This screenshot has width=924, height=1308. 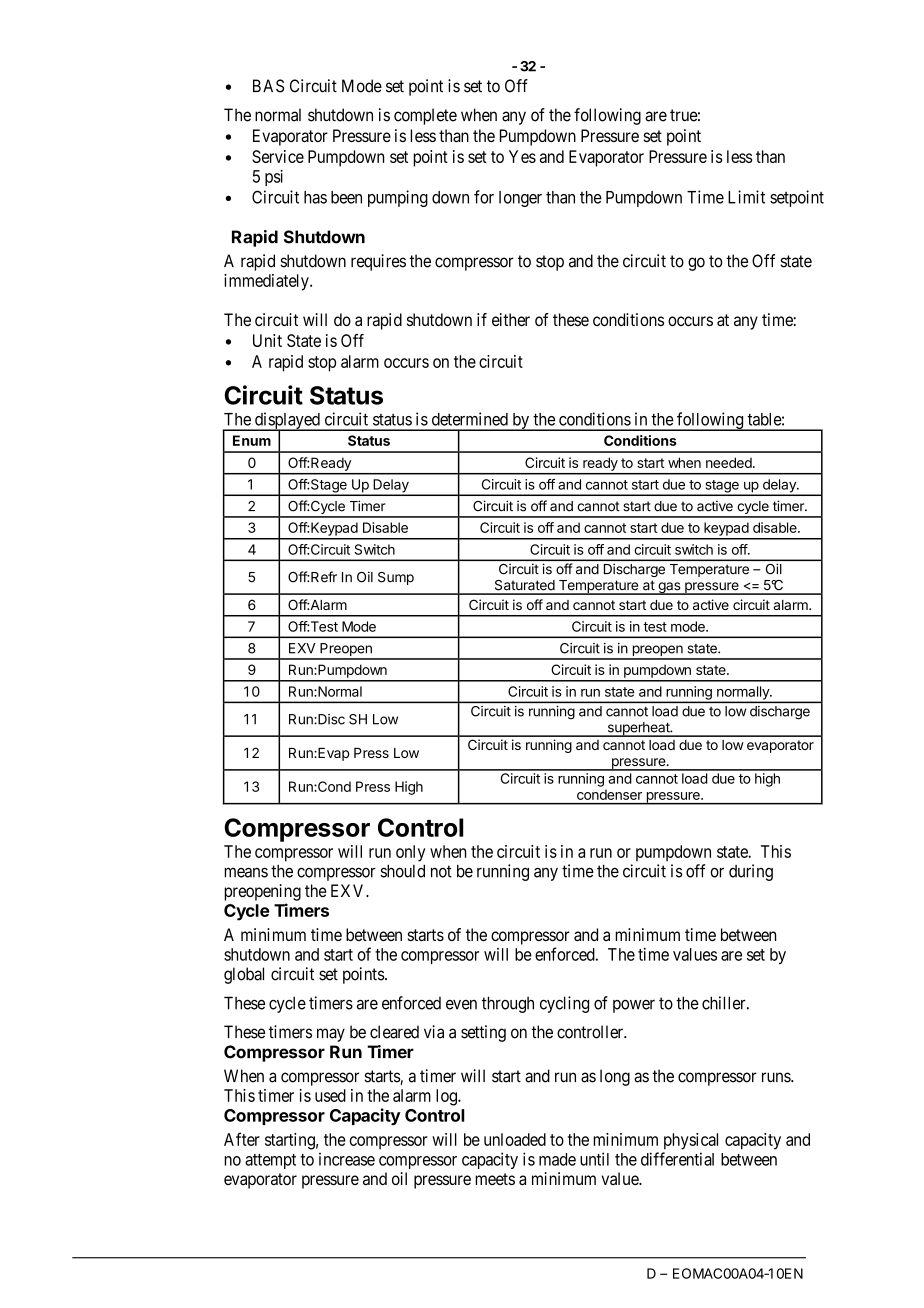 I want to click on attempt, so click(x=270, y=1161).
